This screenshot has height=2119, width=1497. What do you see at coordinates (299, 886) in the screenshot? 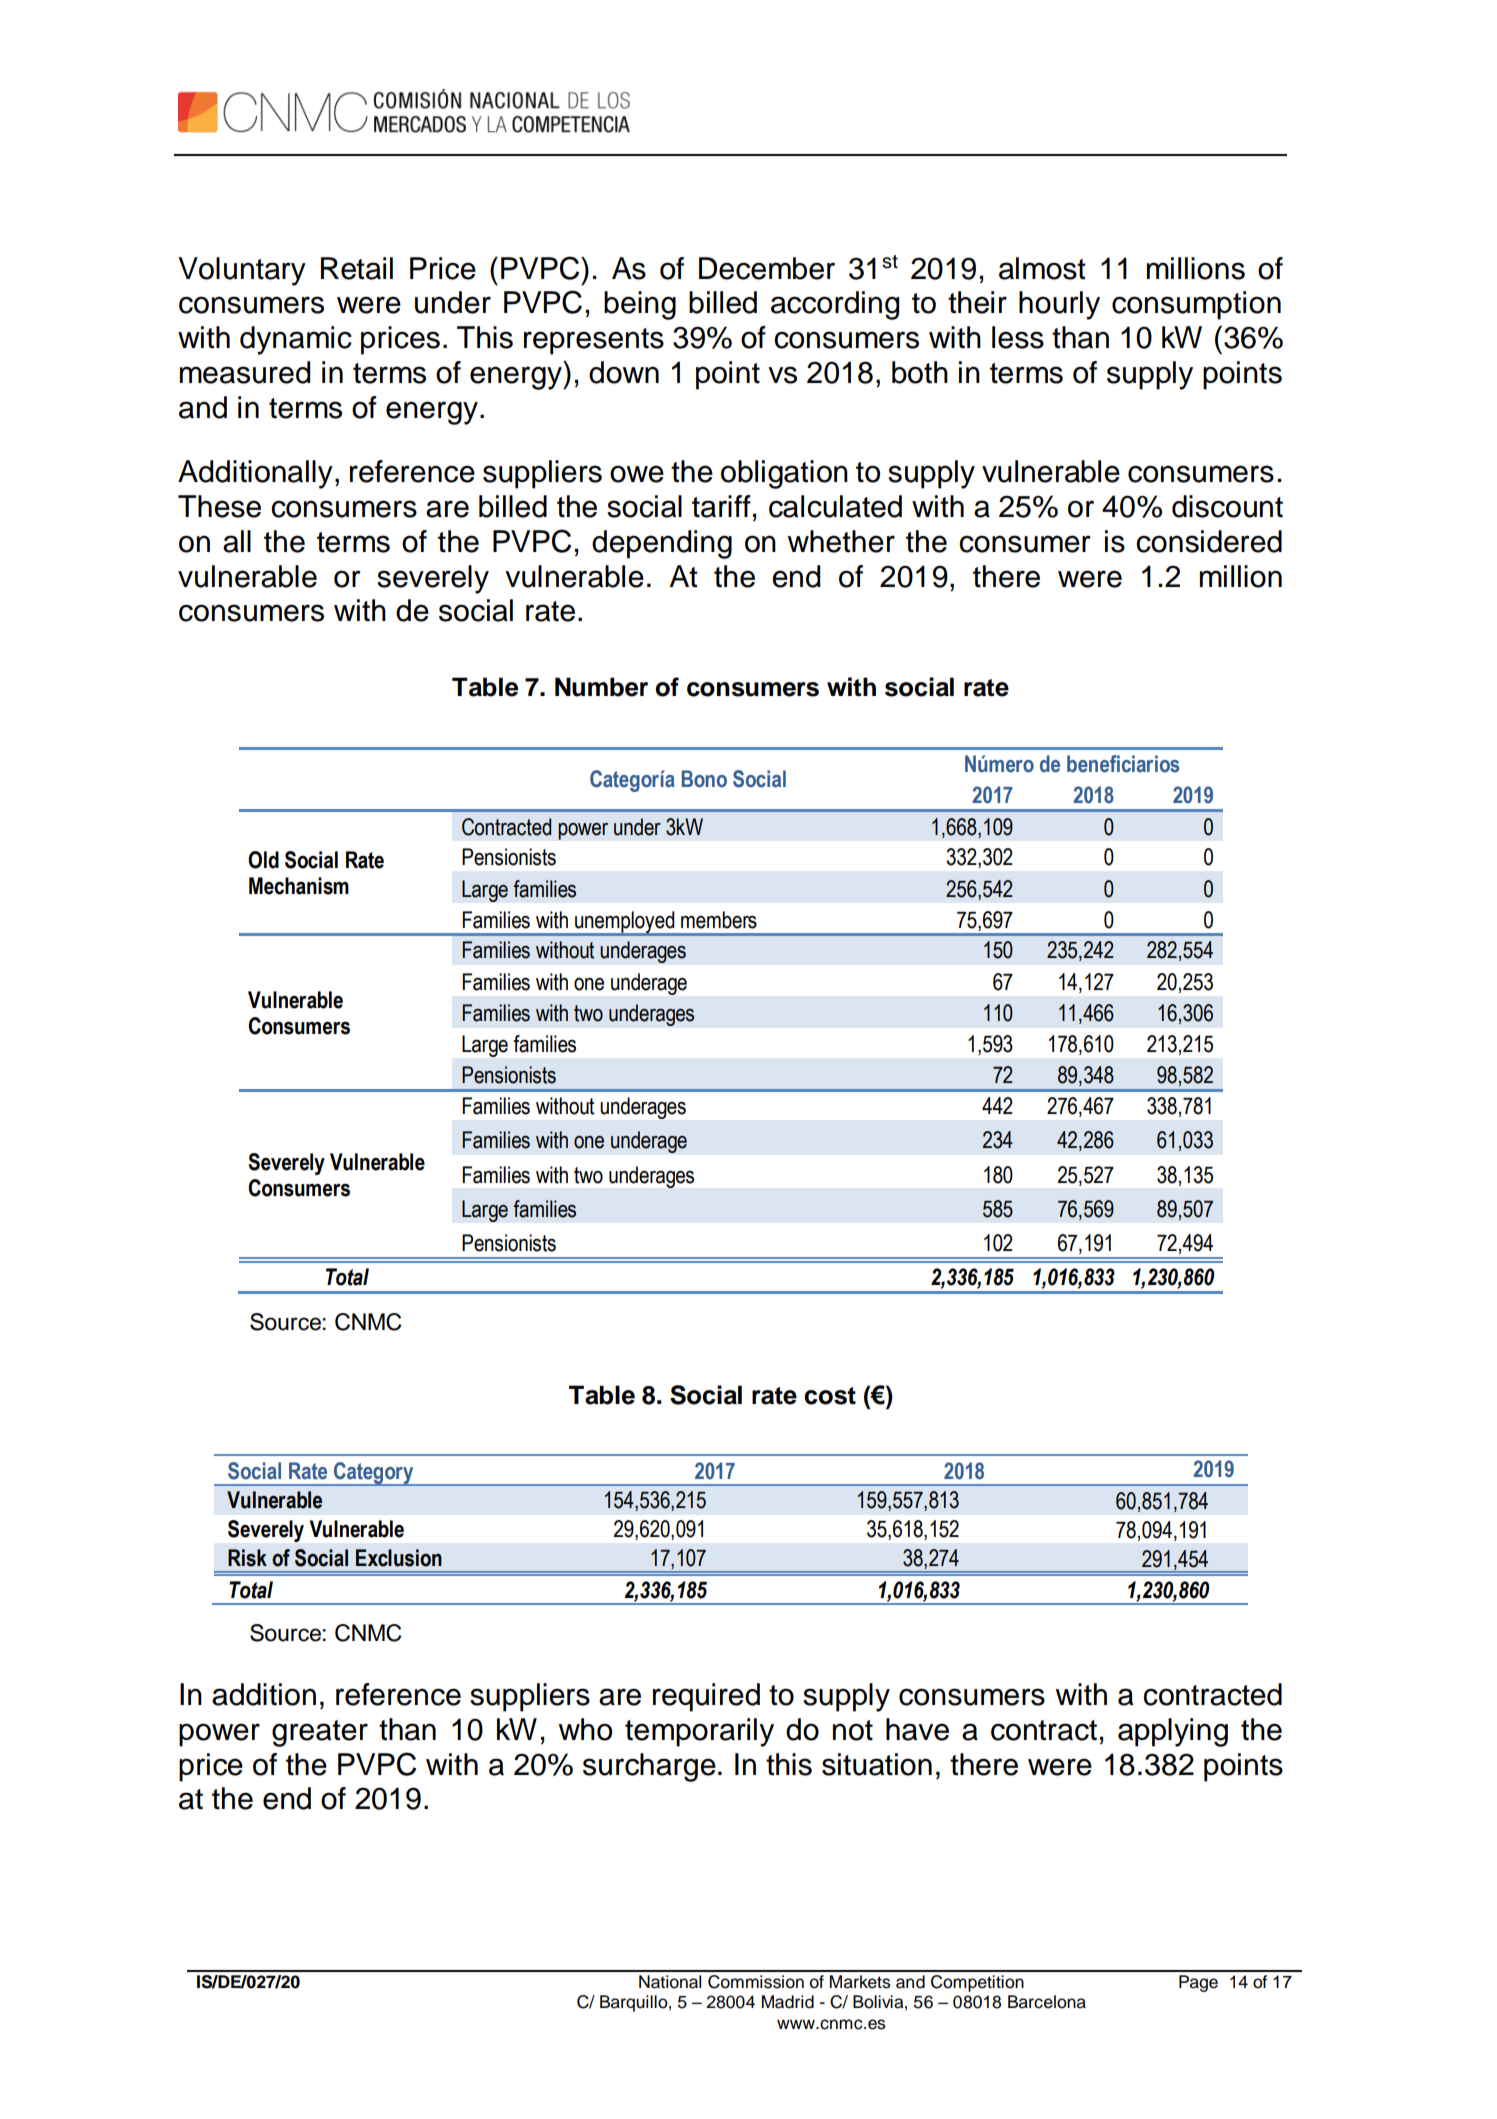
I see `Mechanism` at bounding box center [299, 886].
